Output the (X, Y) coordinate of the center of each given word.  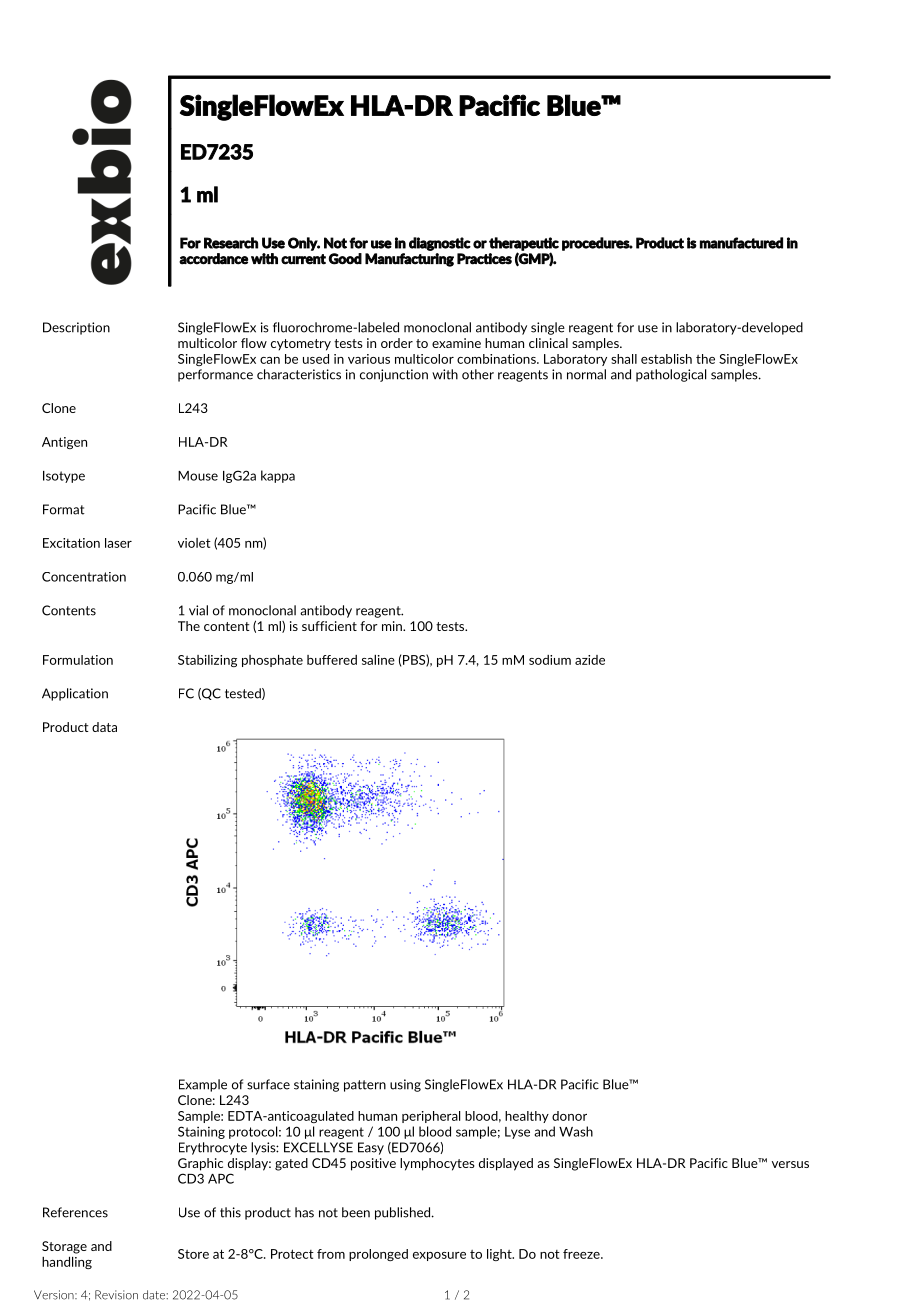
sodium (550, 660)
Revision (116, 1295)
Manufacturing (409, 260)
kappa (278, 476)
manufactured (741, 243)
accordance (213, 259)
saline (378, 660)
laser (118, 543)
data (104, 727)
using (405, 1085)
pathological (671, 375)
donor (569, 1116)
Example (203, 1085)
